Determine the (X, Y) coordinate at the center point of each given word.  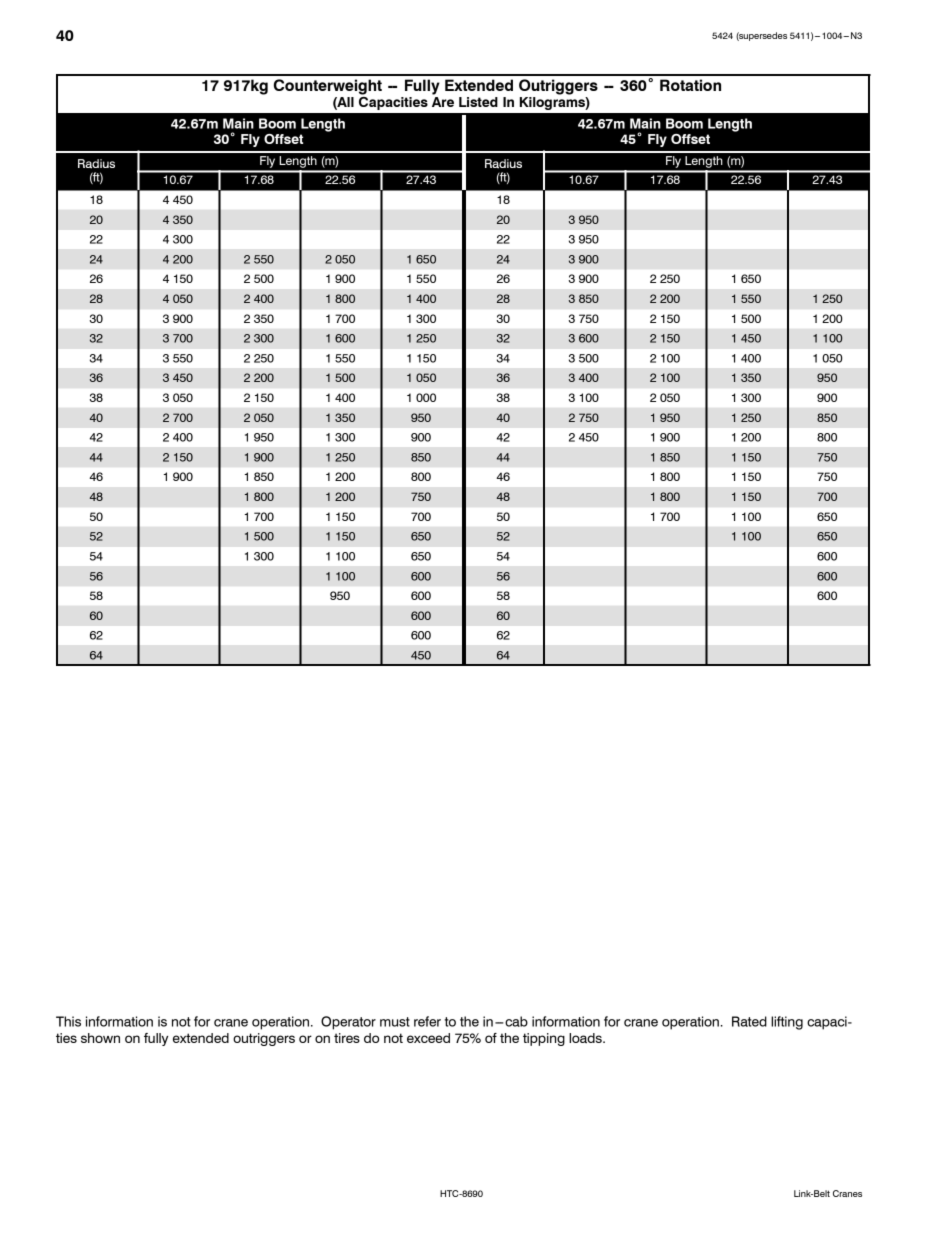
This (68, 1021)
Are (443, 100)
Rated (749, 1021)
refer (427, 1021)
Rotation (690, 85)
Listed (478, 102)
